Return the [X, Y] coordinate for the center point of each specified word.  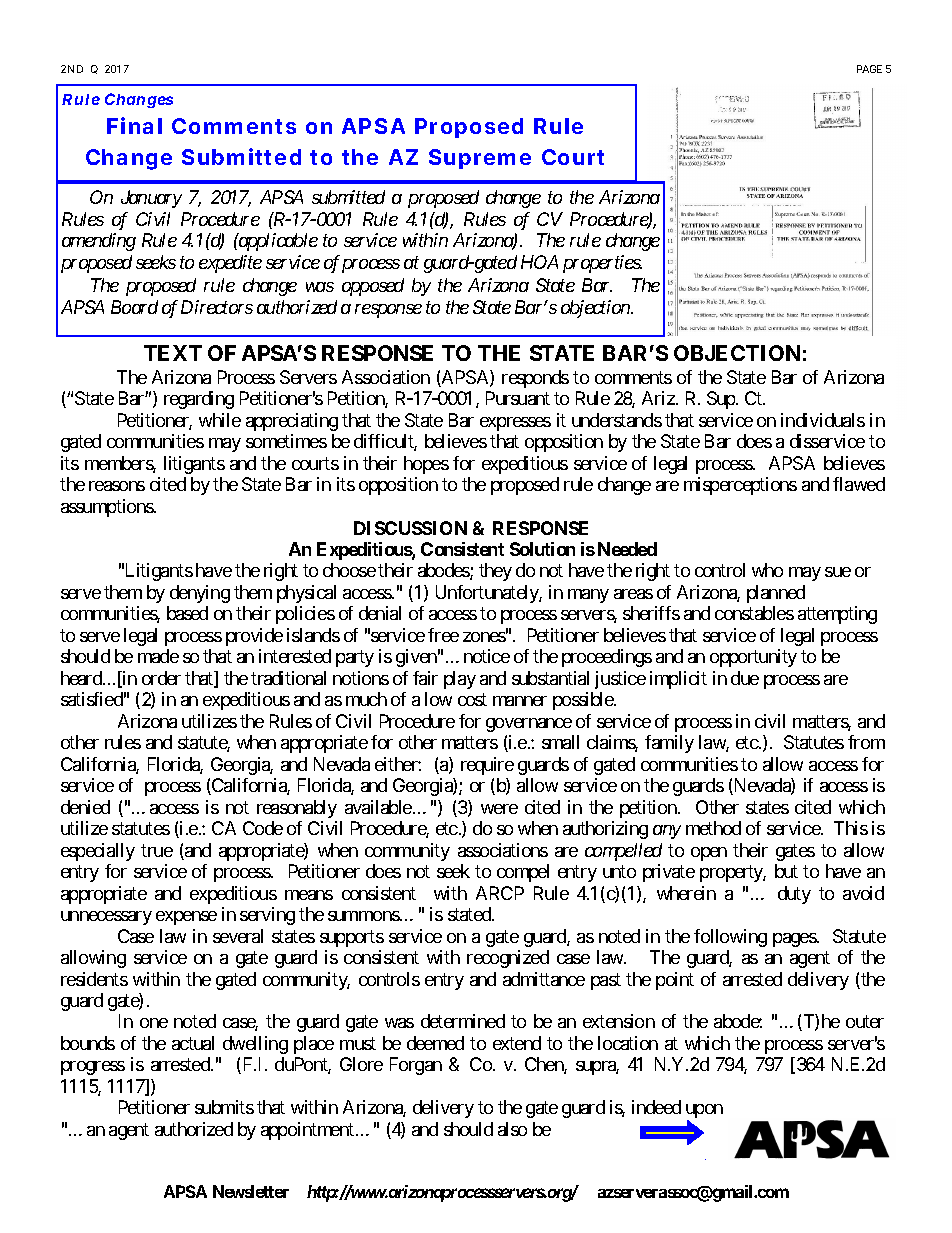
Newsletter [251, 1191]
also [512, 1129]
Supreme [480, 159]
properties [602, 264]
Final [134, 125]
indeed [656, 1107]
